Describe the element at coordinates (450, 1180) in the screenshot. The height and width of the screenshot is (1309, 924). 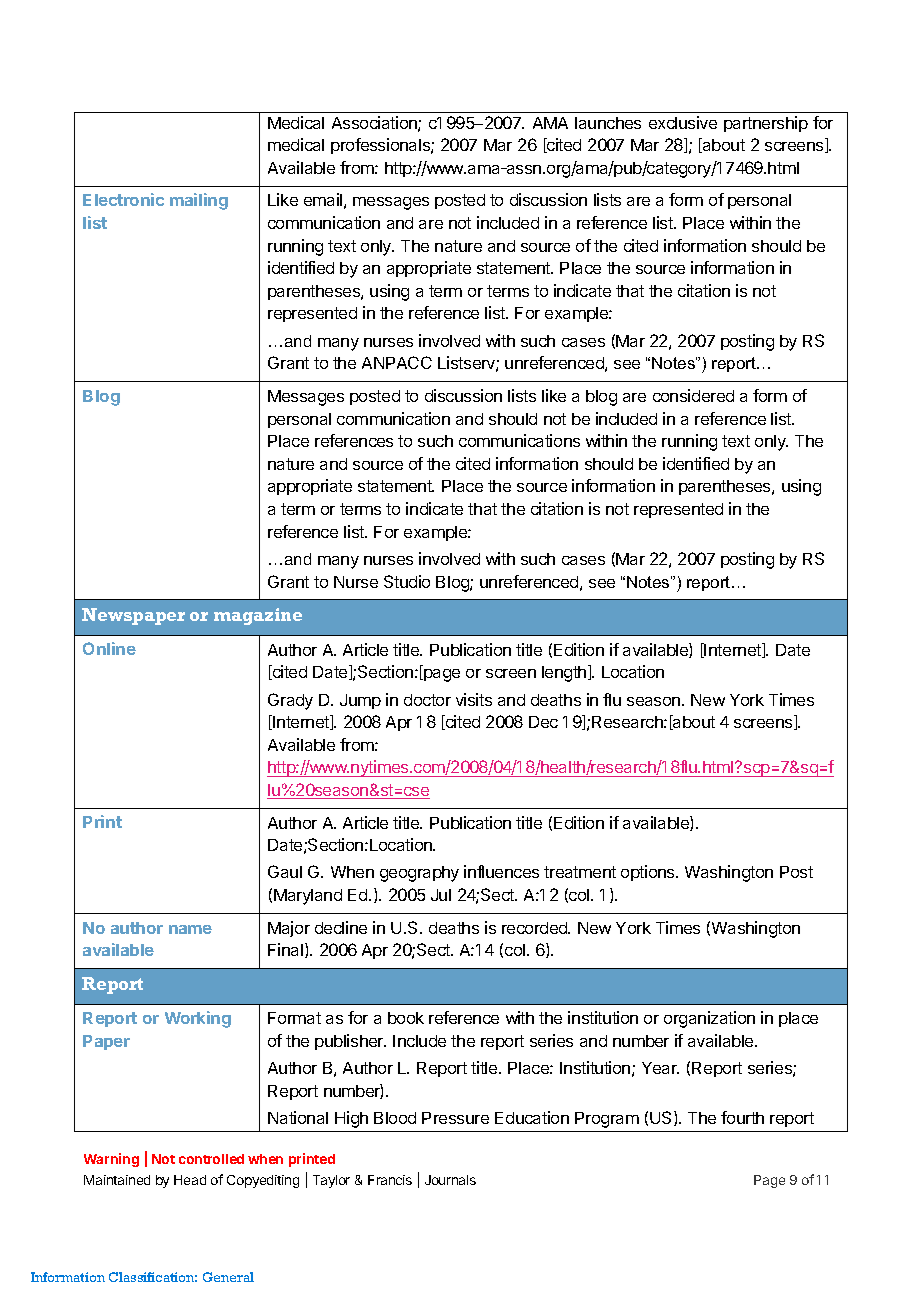
I see `Journals` at that location.
